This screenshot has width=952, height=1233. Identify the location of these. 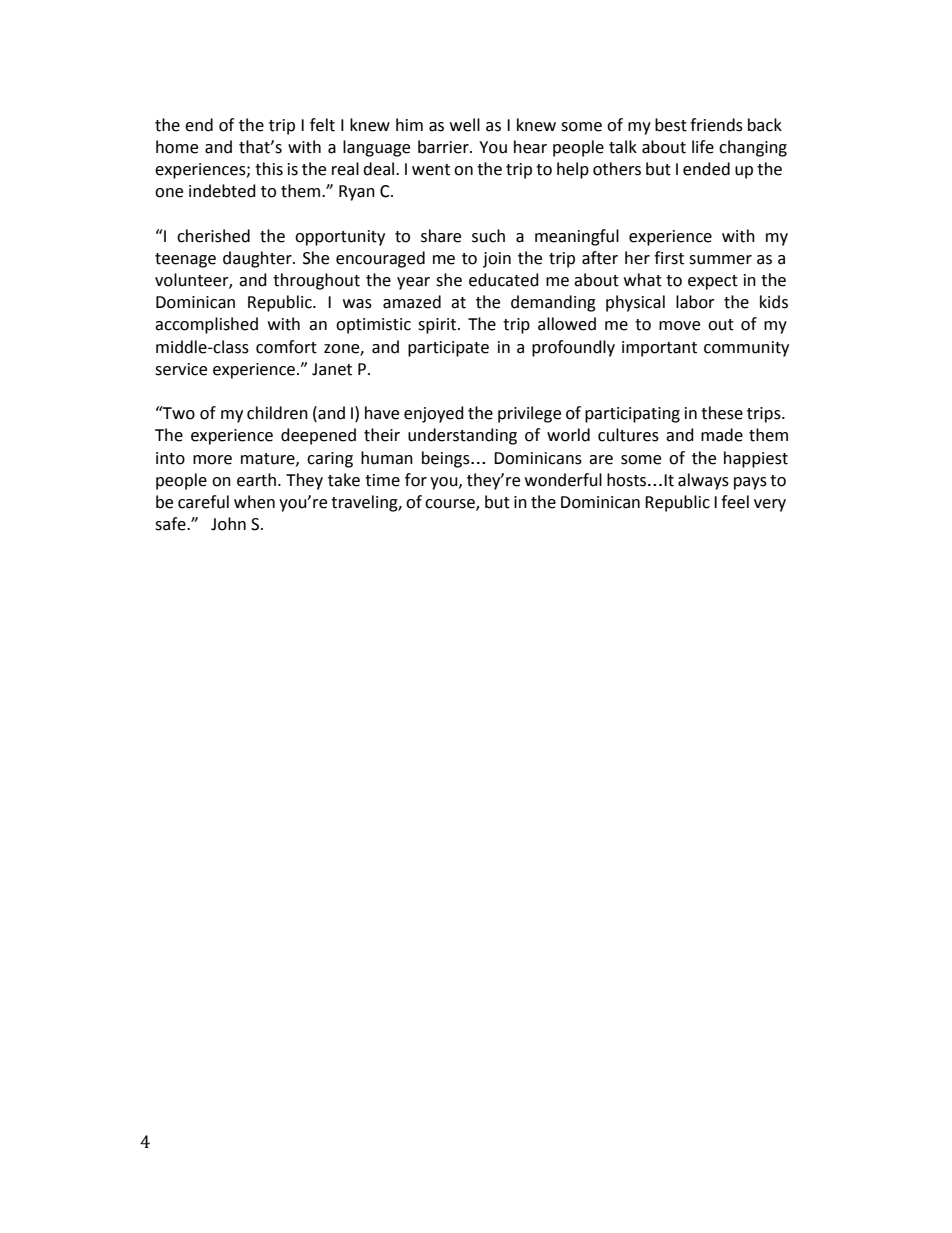
(722, 413).
